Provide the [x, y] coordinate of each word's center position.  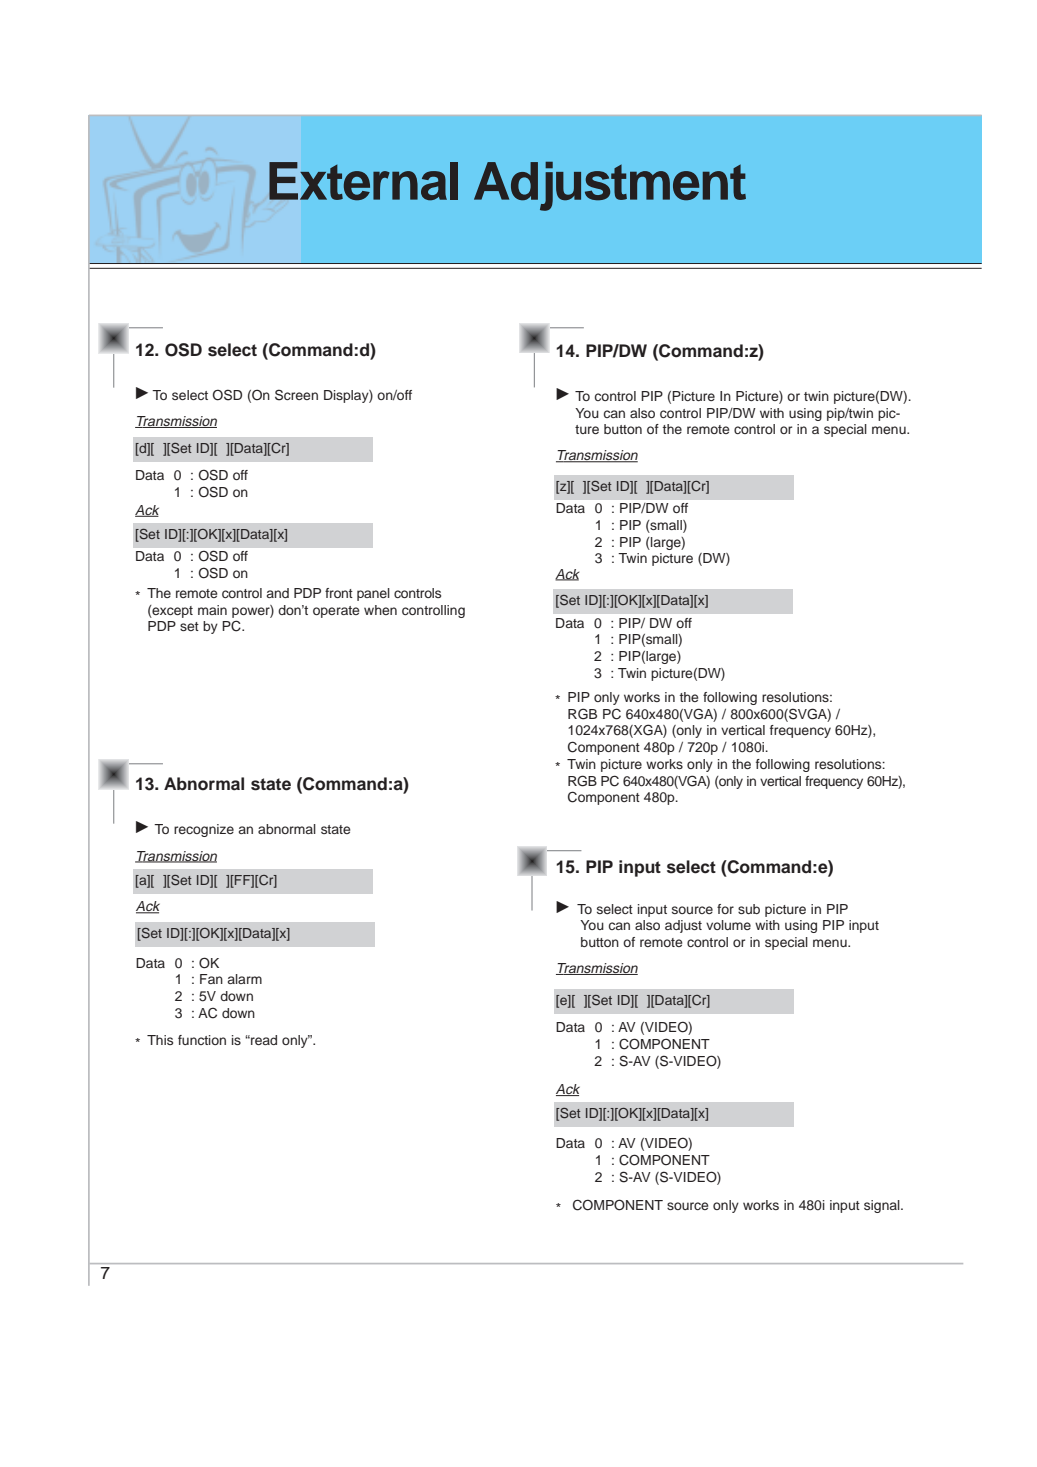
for [725, 909]
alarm [245, 979]
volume [728, 925]
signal [883, 1206]
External [363, 181]
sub [749, 909]
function [202, 1040]
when [380, 610]
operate [336, 612]
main [212, 610]
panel [373, 594]
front [339, 593]
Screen [296, 395]
